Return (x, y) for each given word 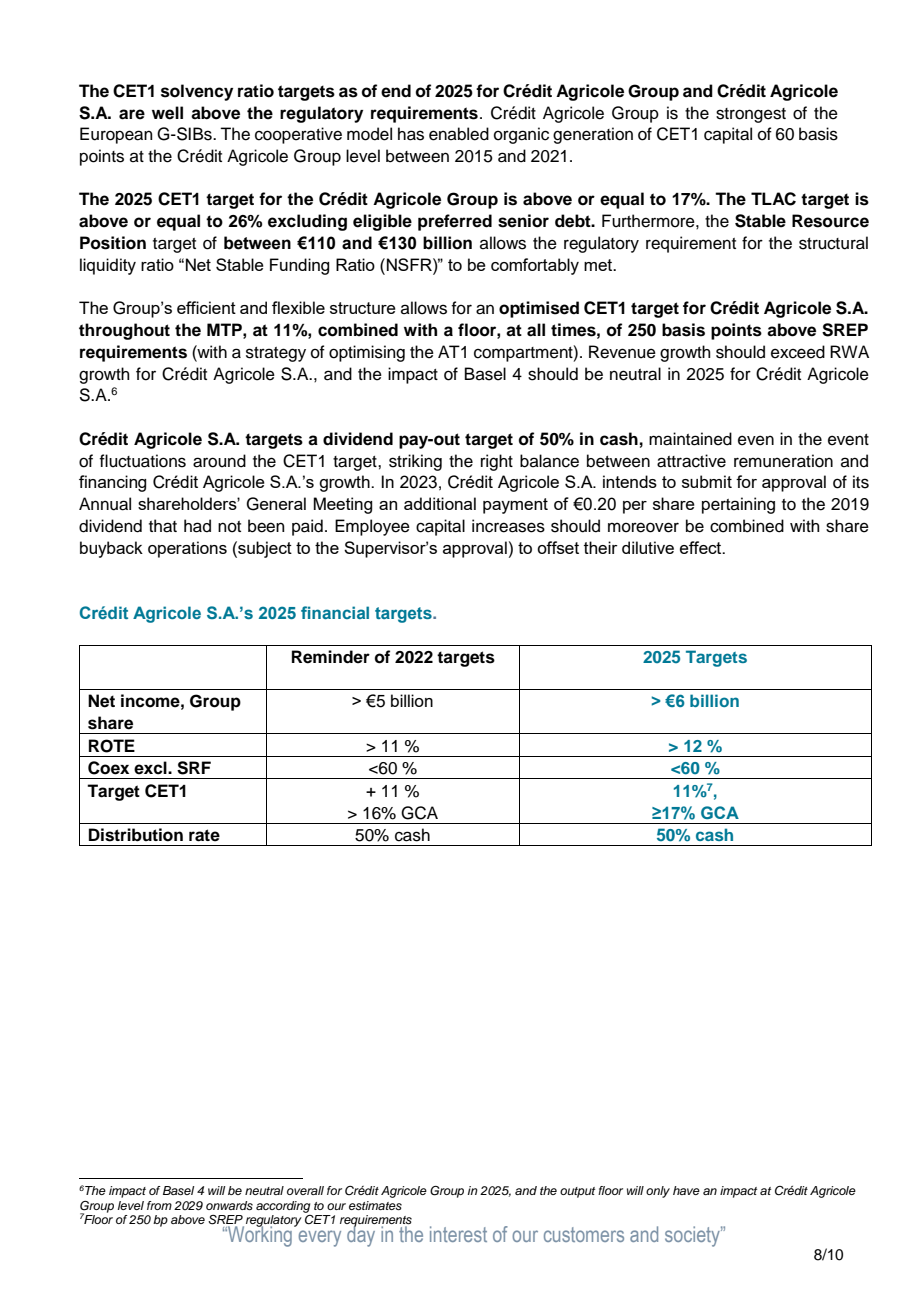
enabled (459, 134)
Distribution (136, 835)
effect (702, 547)
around (219, 461)
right (497, 462)
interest (458, 1234)
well (167, 113)
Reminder (331, 657)
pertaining (738, 505)
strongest (751, 115)
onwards (229, 1205)
